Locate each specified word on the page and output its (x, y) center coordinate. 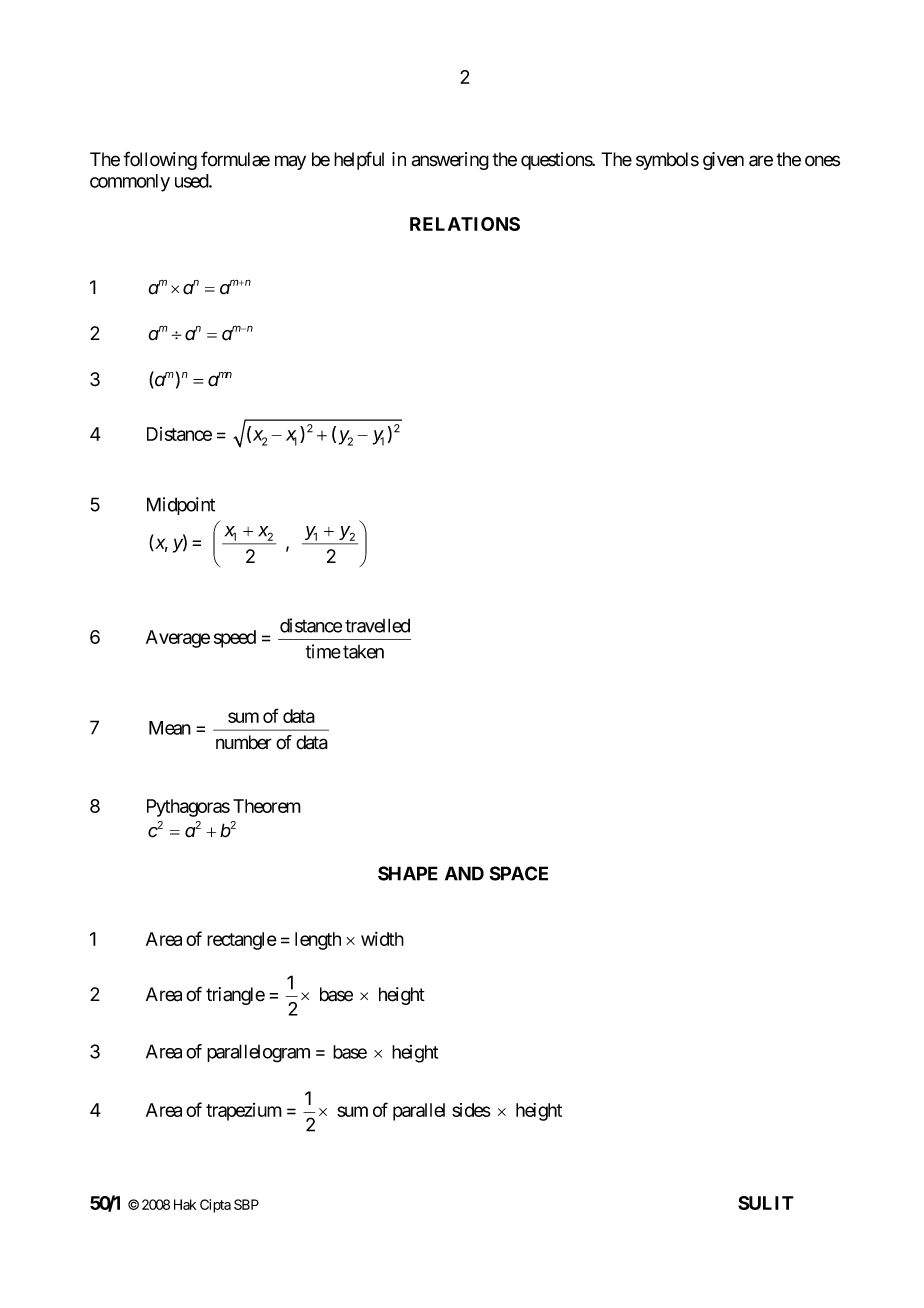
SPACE (518, 873)
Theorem (267, 806)
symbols (667, 161)
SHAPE (408, 873)
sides (471, 1110)
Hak (185, 1204)
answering (450, 161)
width (382, 939)
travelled (377, 625)
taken (363, 652)
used (192, 181)
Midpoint (181, 506)
